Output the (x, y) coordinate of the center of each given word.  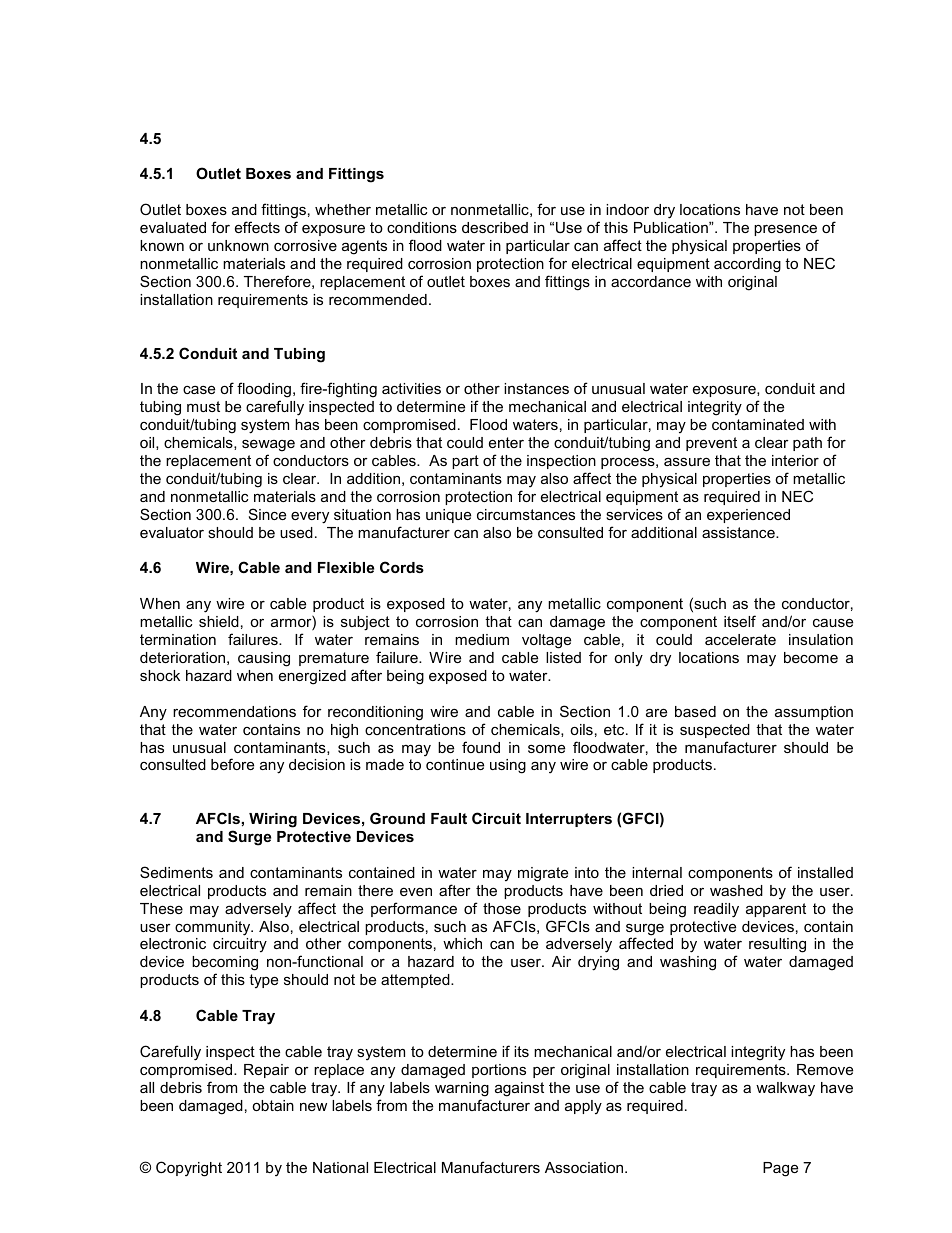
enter (506, 442)
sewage (268, 445)
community (214, 928)
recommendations (234, 711)
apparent (776, 910)
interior (795, 460)
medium (482, 639)
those (502, 908)
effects (257, 227)
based (695, 711)
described (495, 227)
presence (785, 230)
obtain (273, 1105)
